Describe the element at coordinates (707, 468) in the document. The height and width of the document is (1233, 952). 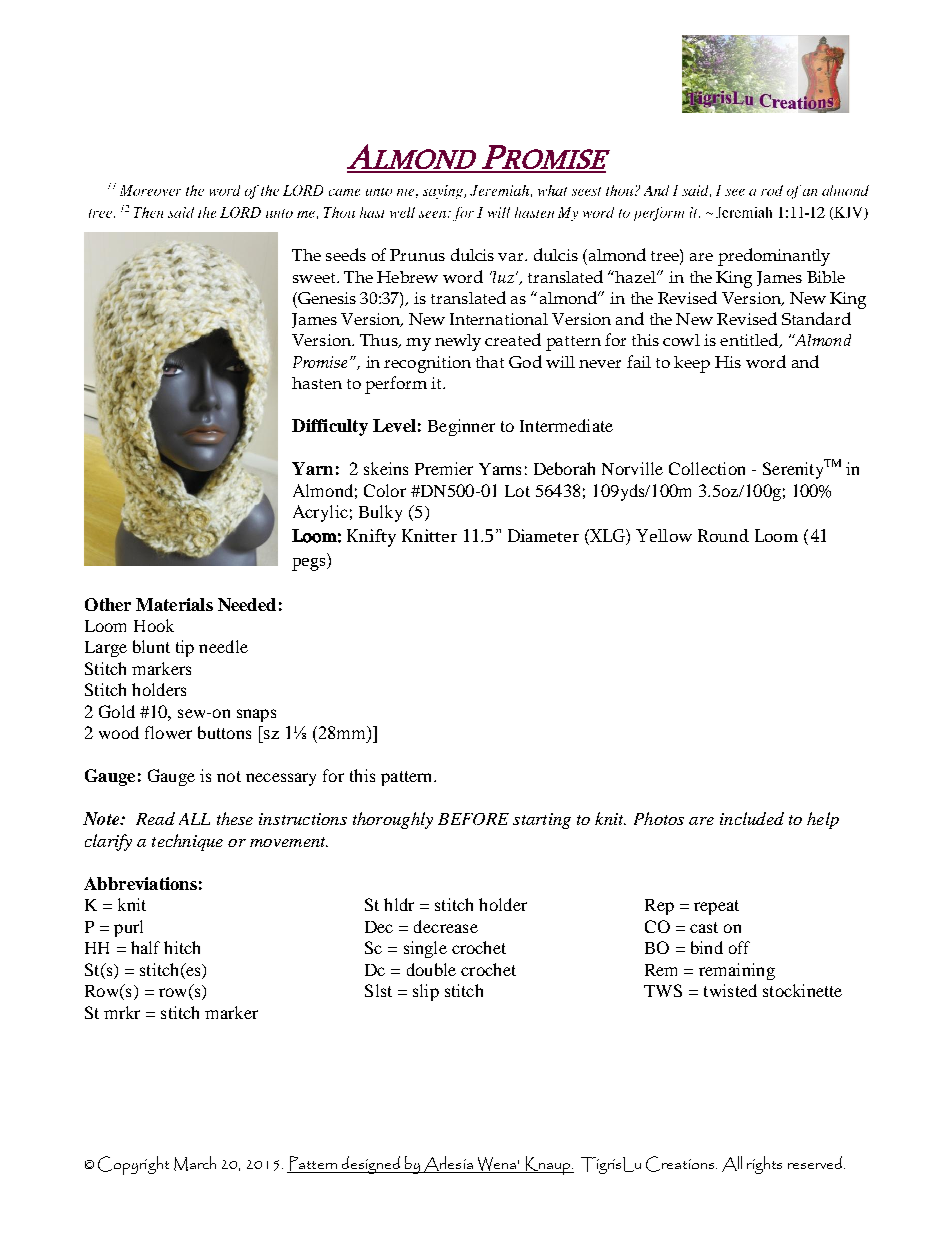
I see `Collection` at that location.
